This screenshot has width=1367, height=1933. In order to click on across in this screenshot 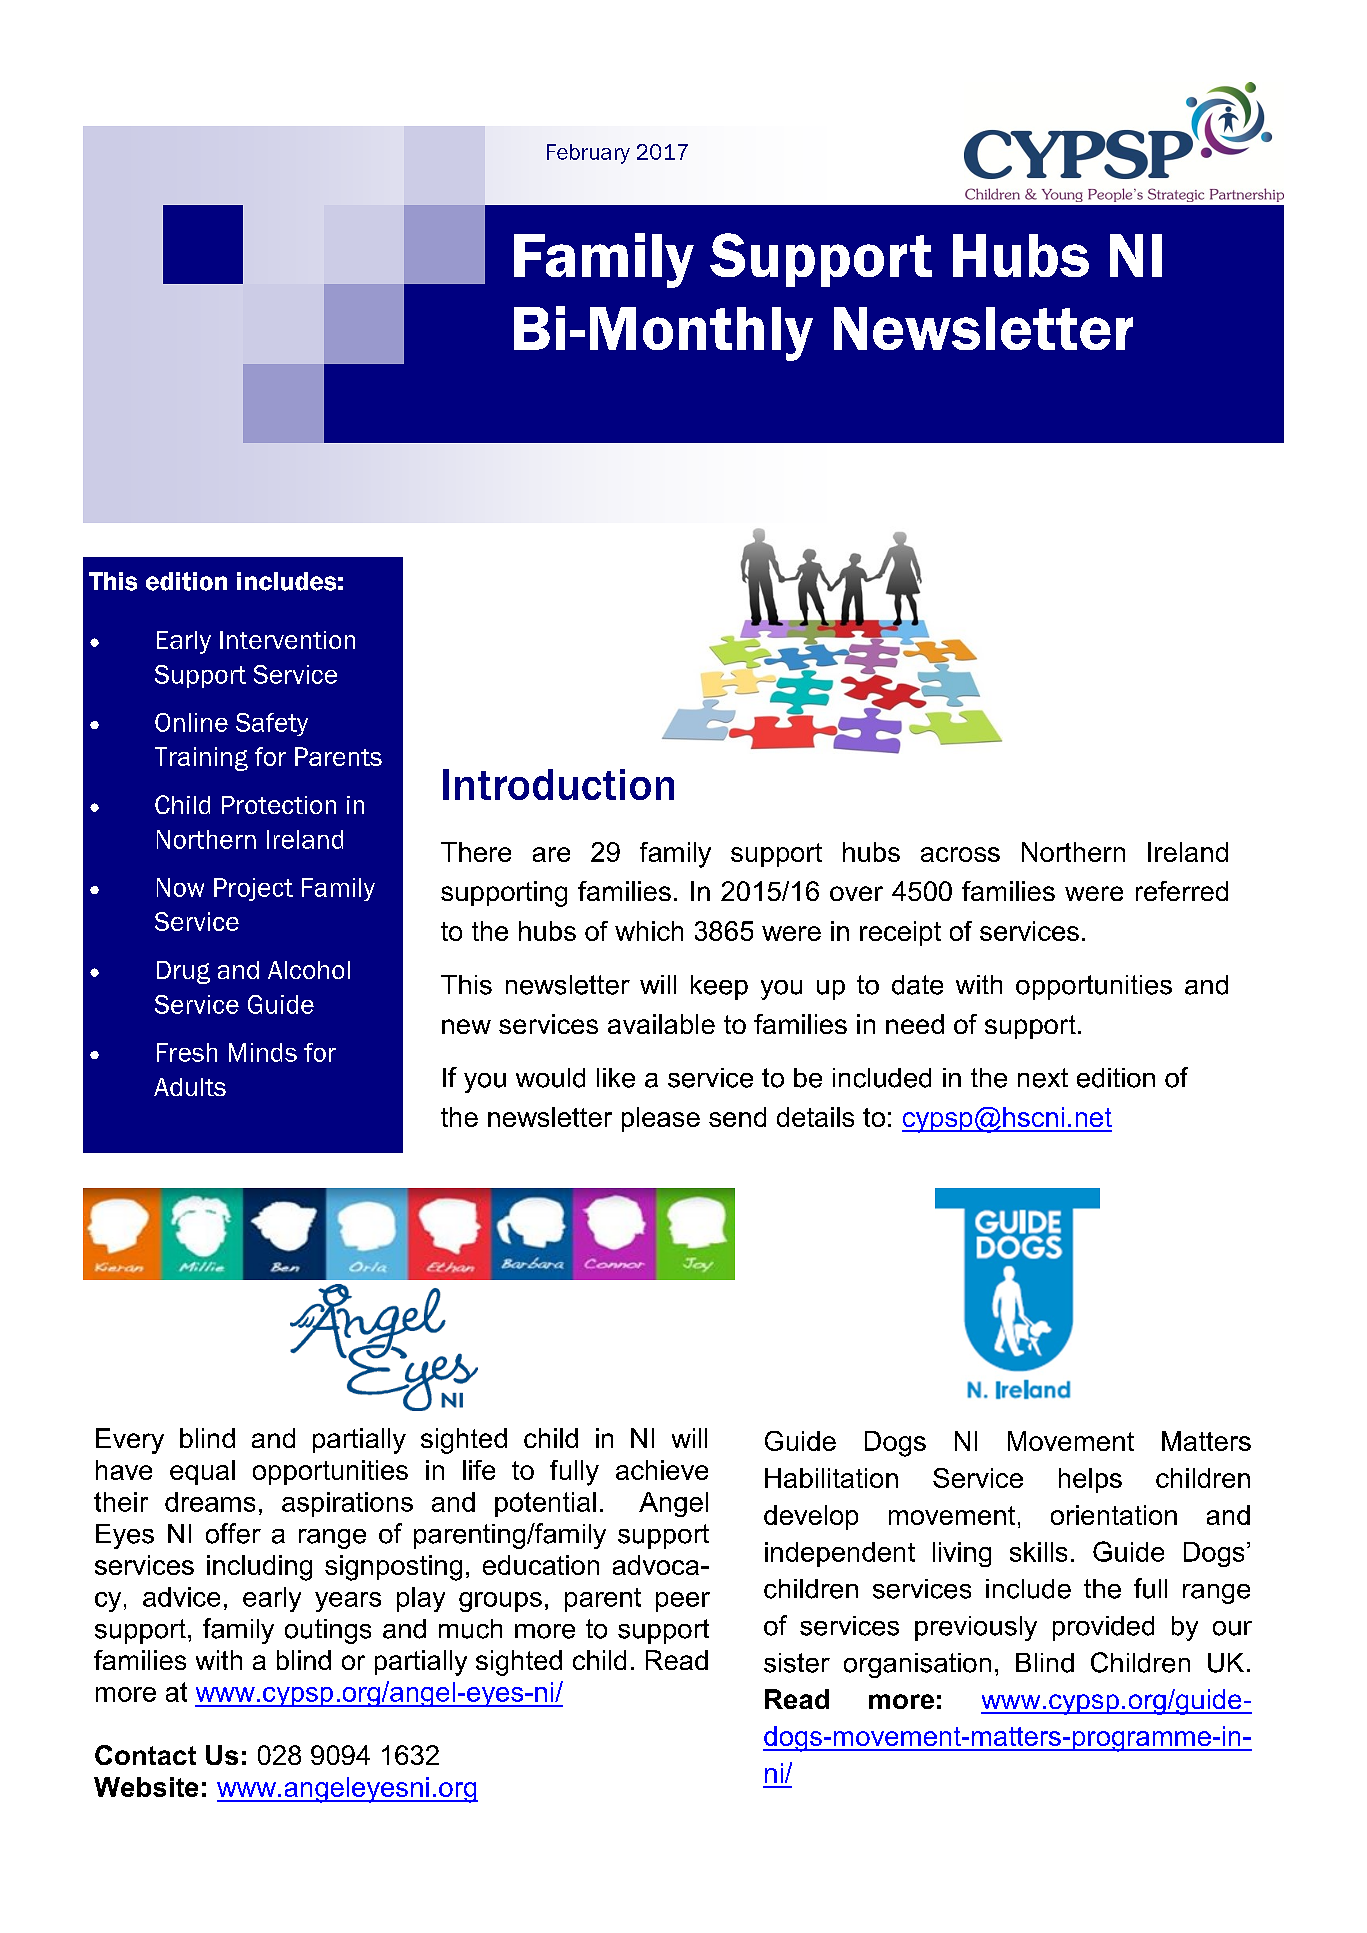, I will do `click(960, 854)`.
